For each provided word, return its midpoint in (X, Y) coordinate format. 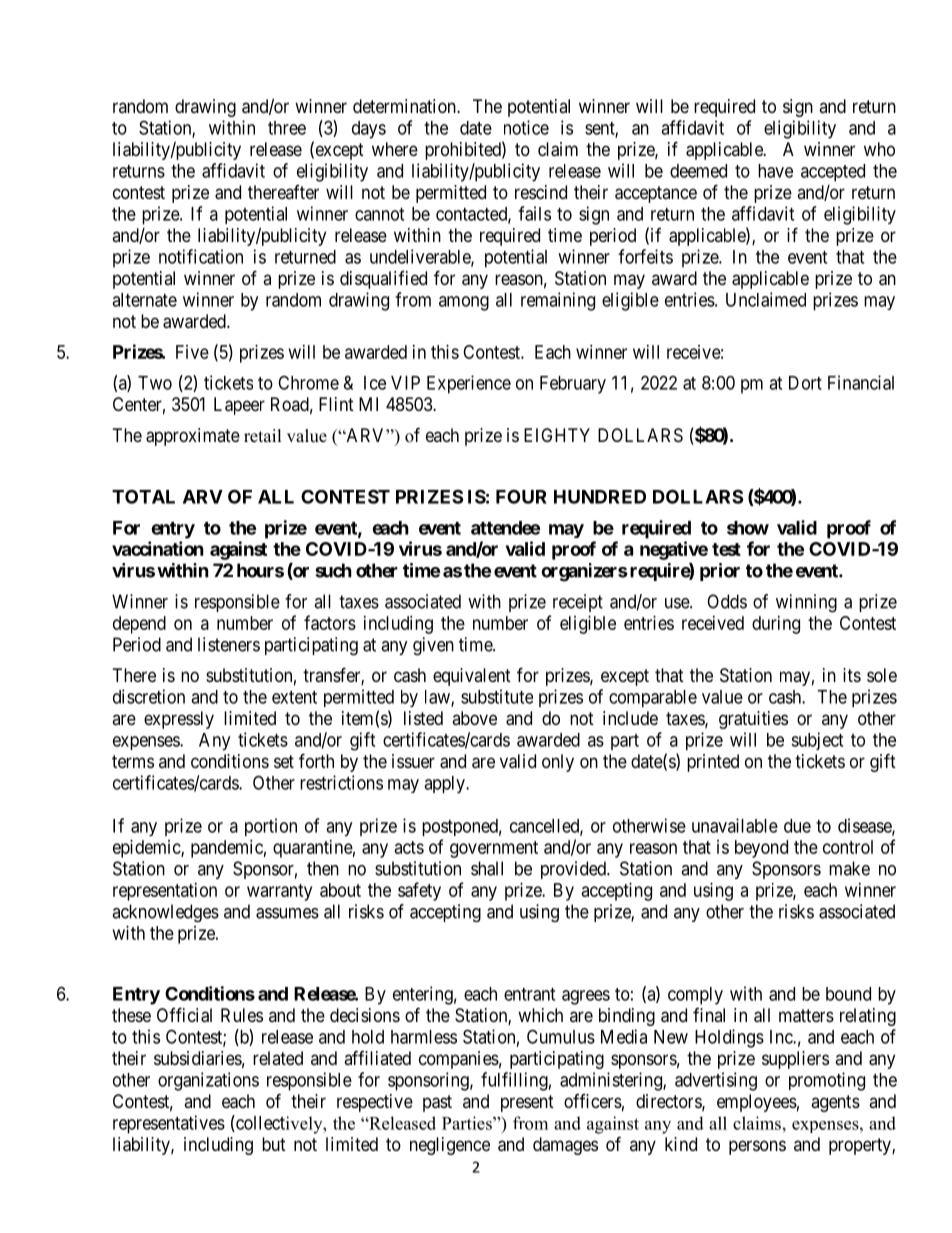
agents (835, 1103)
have (775, 171)
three (287, 128)
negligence (450, 1146)
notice (526, 127)
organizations (208, 1081)
